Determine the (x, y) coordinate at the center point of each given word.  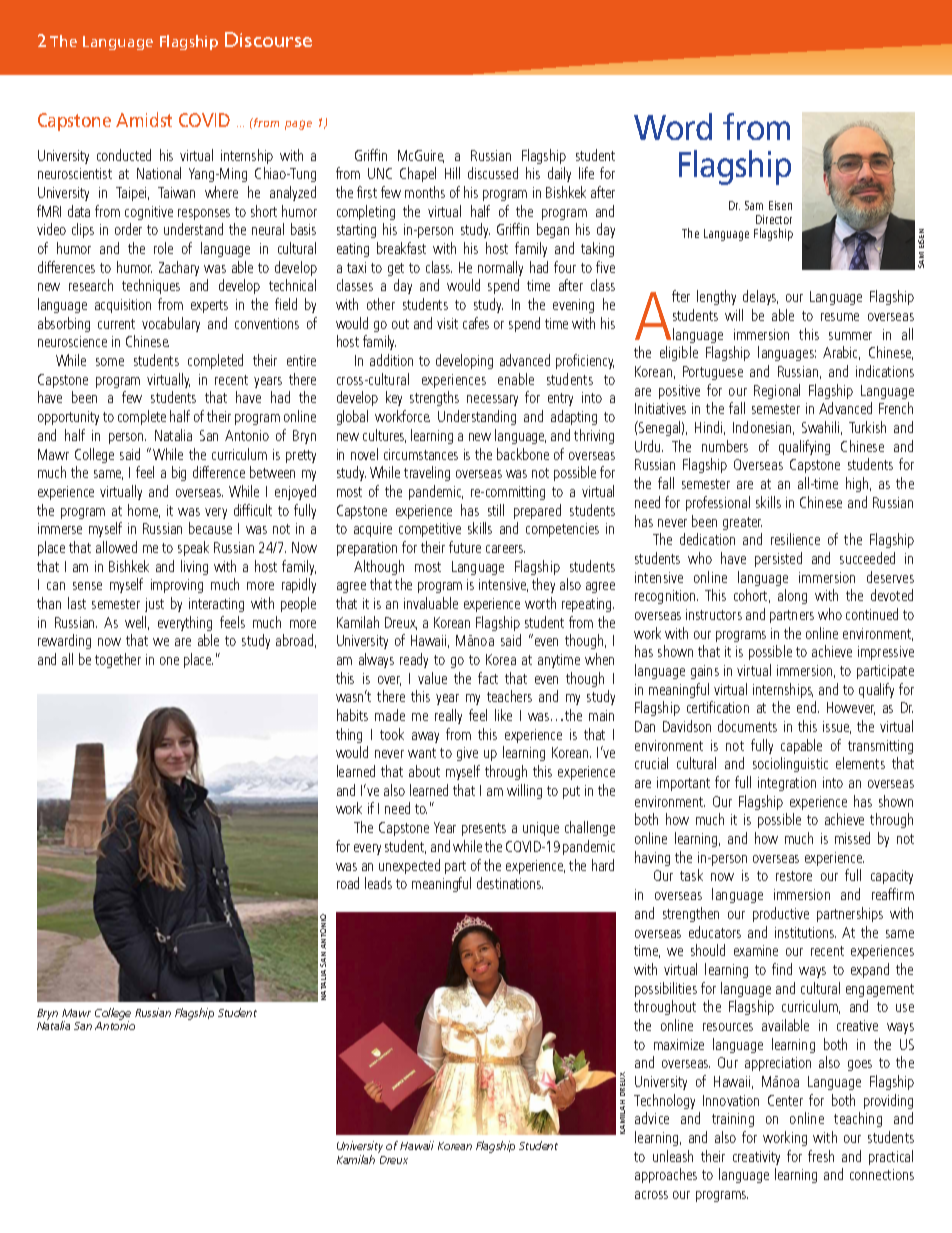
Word (673, 126)
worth (540, 603)
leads (378, 883)
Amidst (144, 119)
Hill (452, 173)
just (154, 605)
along (792, 596)
